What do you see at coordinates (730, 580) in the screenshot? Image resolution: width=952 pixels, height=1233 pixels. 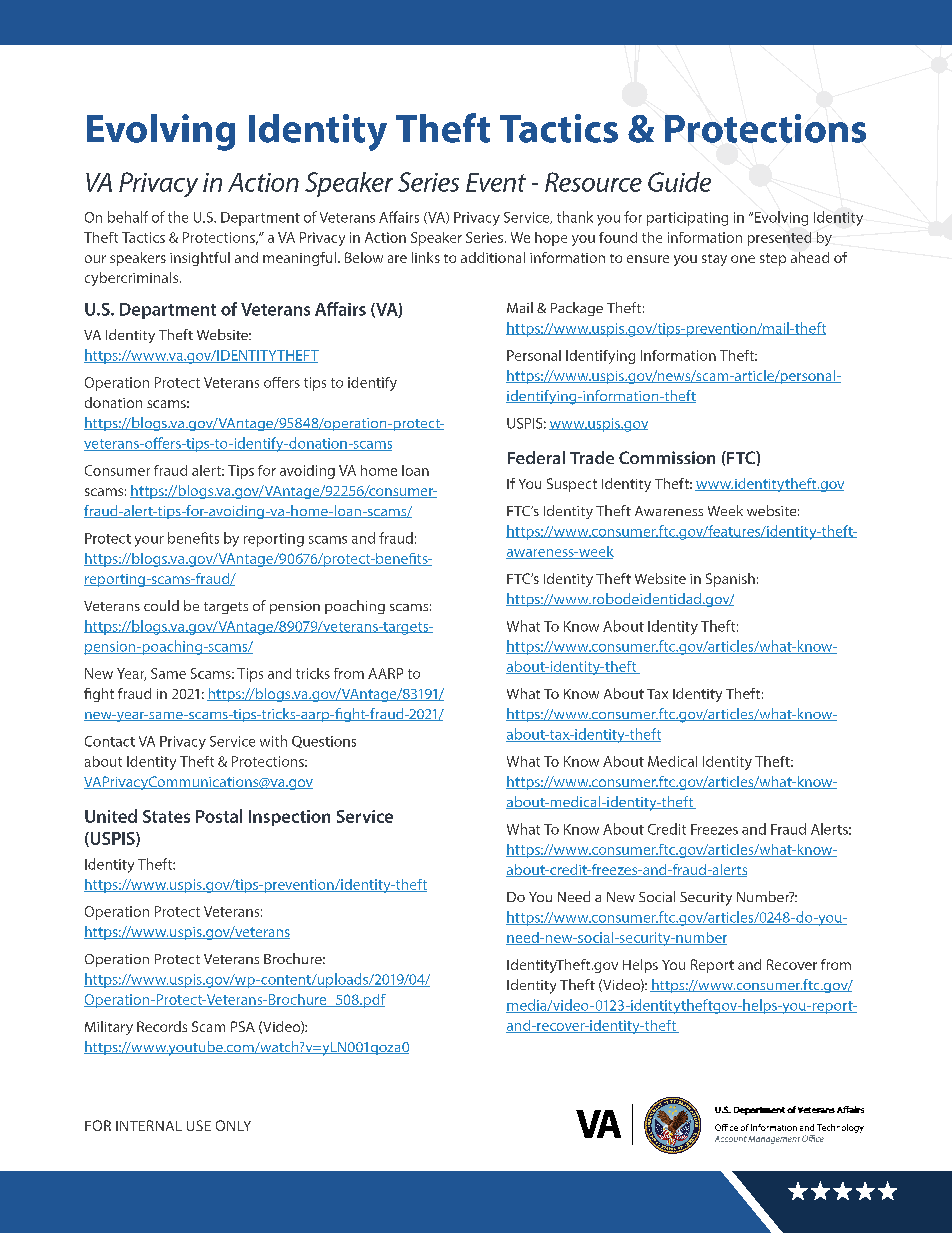 I see `Spanish` at bounding box center [730, 580].
